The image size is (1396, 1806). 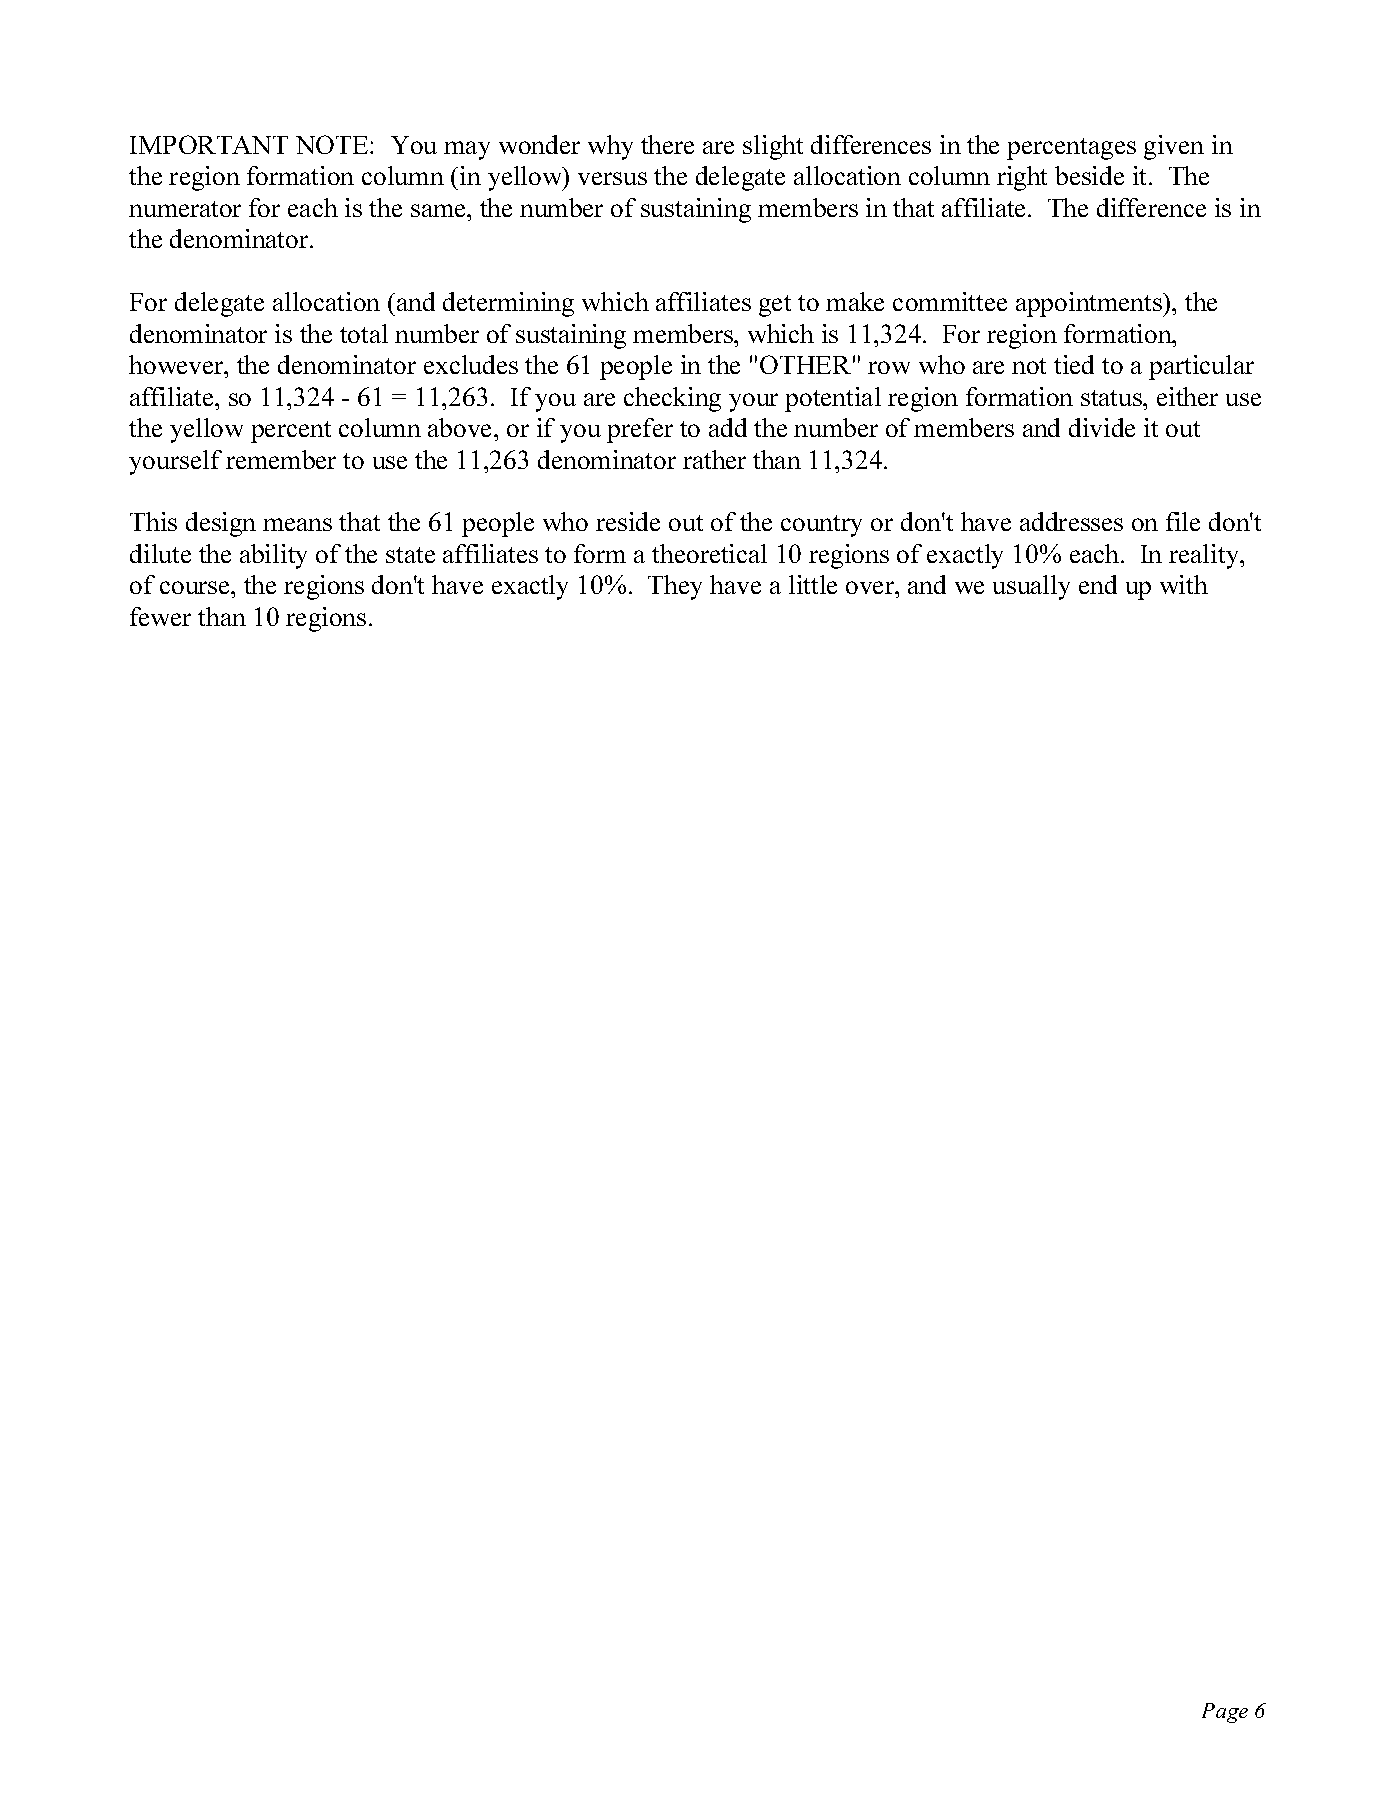 I want to click on course, so click(x=196, y=587).
